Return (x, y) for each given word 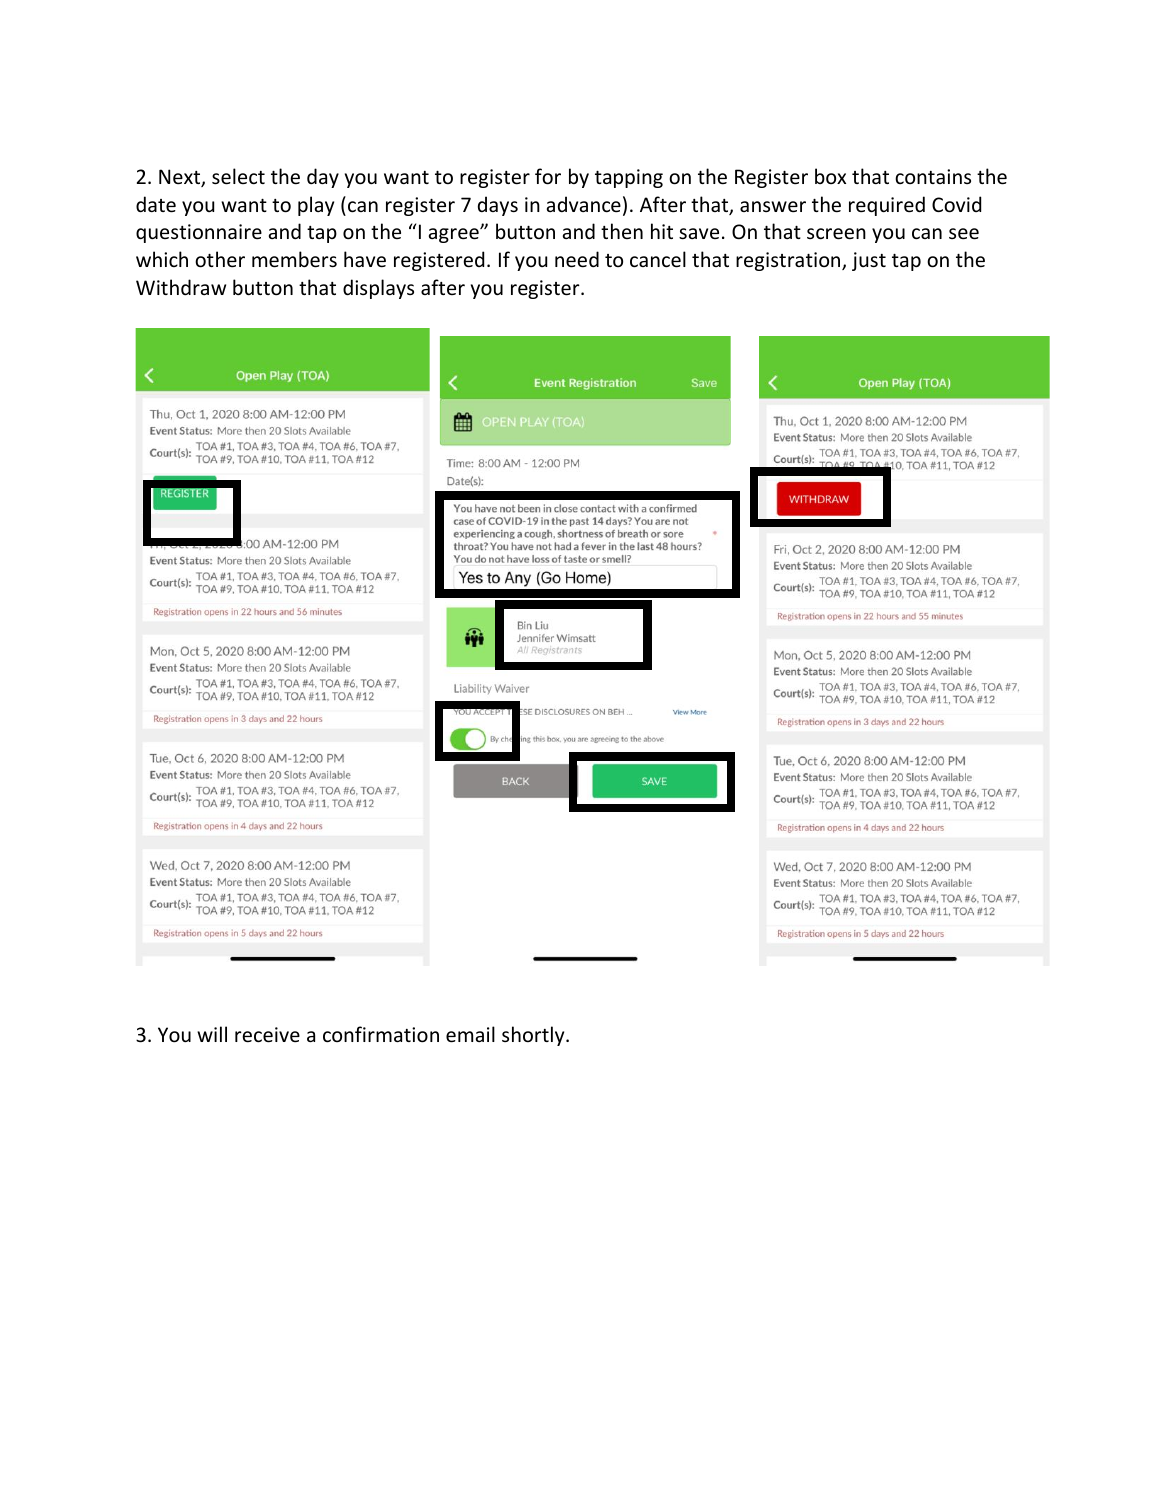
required (887, 206)
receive (267, 1035)
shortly (534, 1036)
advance (584, 204)
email (470, 1034)
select (238, 176)
